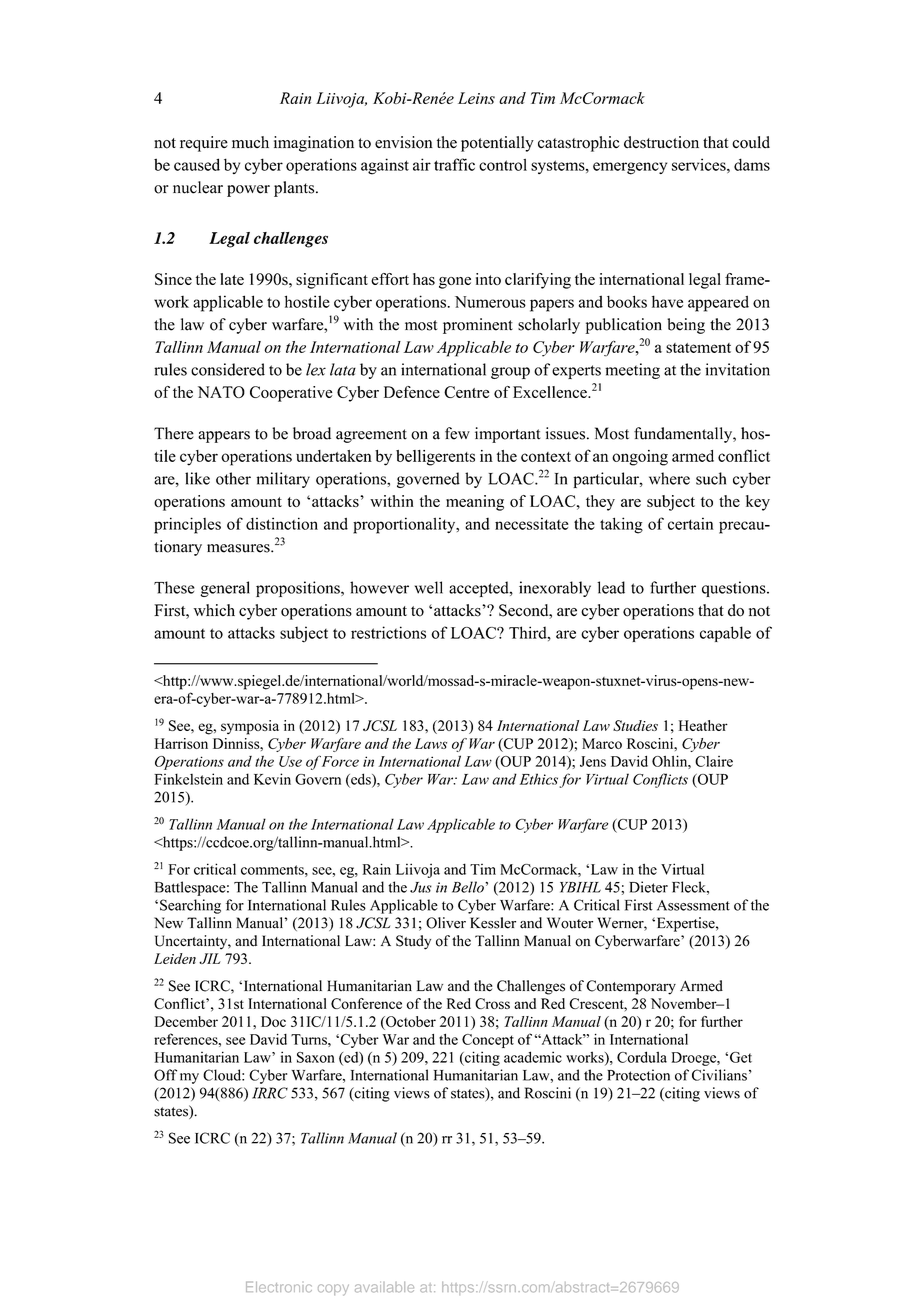 The height and width of the screenshot is (1308, 924). Describe the element at coordinates (250, 727) in the screenshot. I see `symposia` at that location.
